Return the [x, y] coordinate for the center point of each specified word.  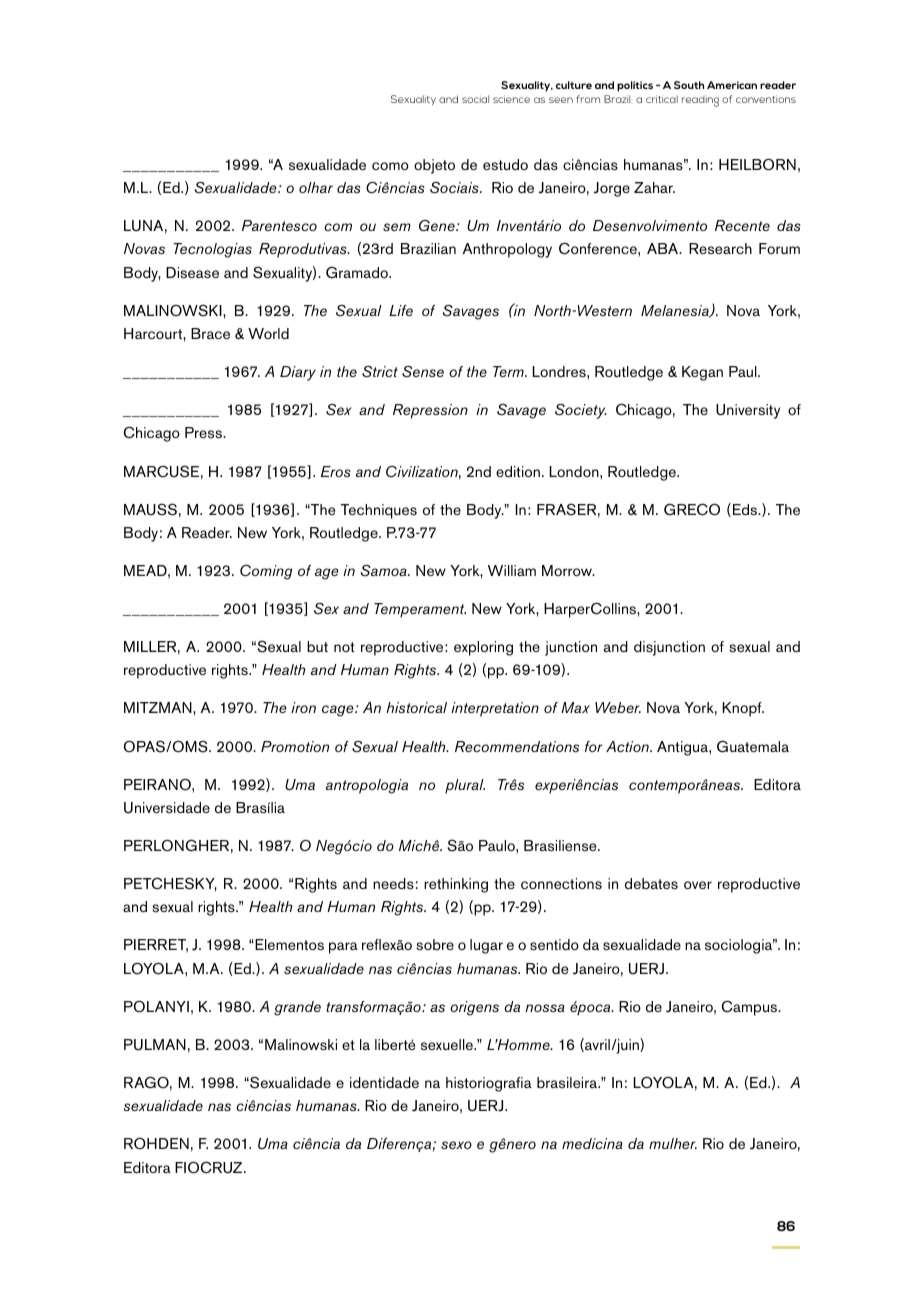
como [390, 166]
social [475, 99]
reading [700, 101]
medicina [592, 1143]
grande [297, 1008]
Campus [750, 1008]
